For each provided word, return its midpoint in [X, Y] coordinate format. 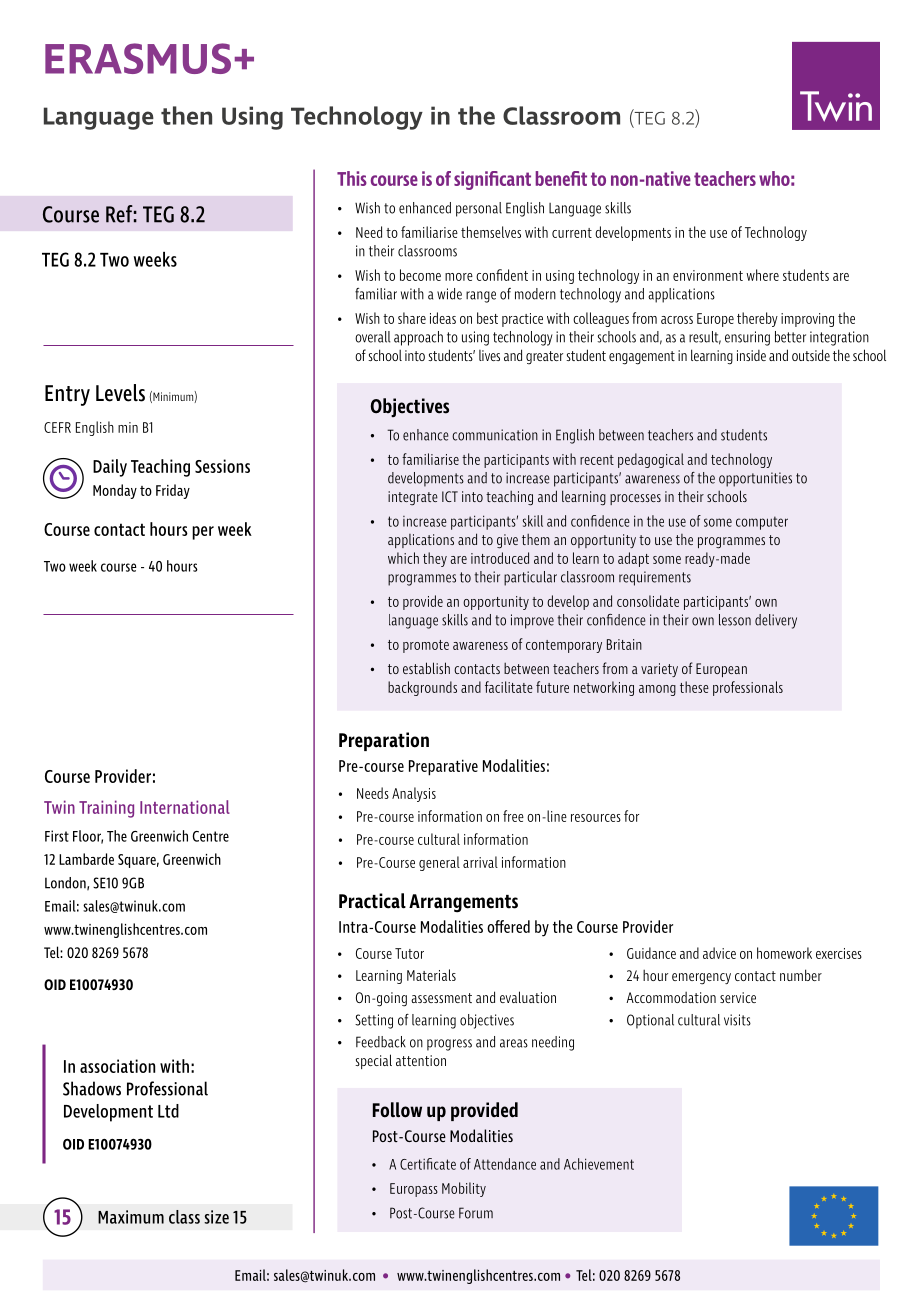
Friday [173, 491]
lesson [735, 620]
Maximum [131, 1217]
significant [492, 180]
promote [426, 646]
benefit [561, 178]
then [186, 115]
